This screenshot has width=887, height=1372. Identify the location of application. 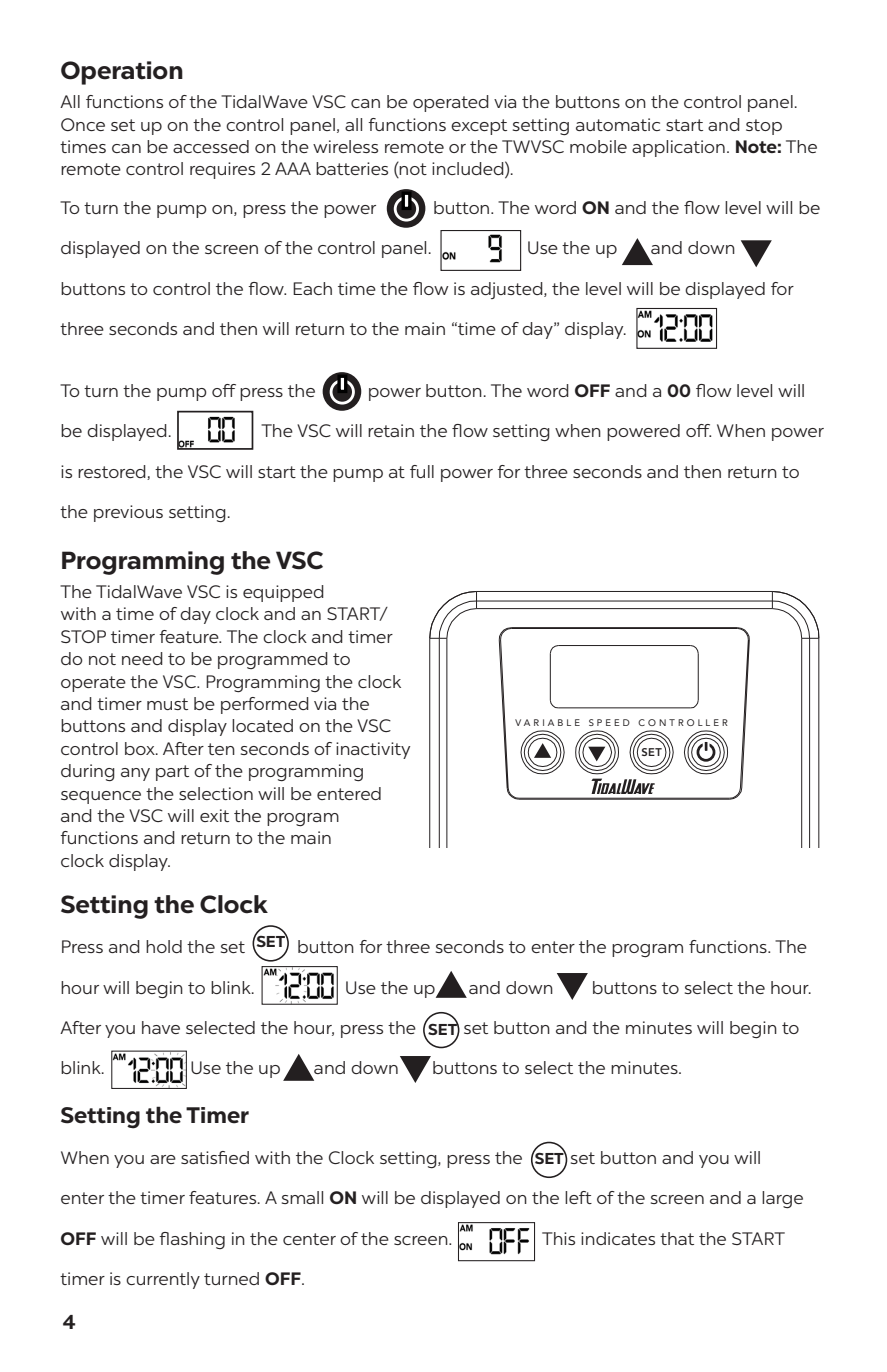
(678, 148).
